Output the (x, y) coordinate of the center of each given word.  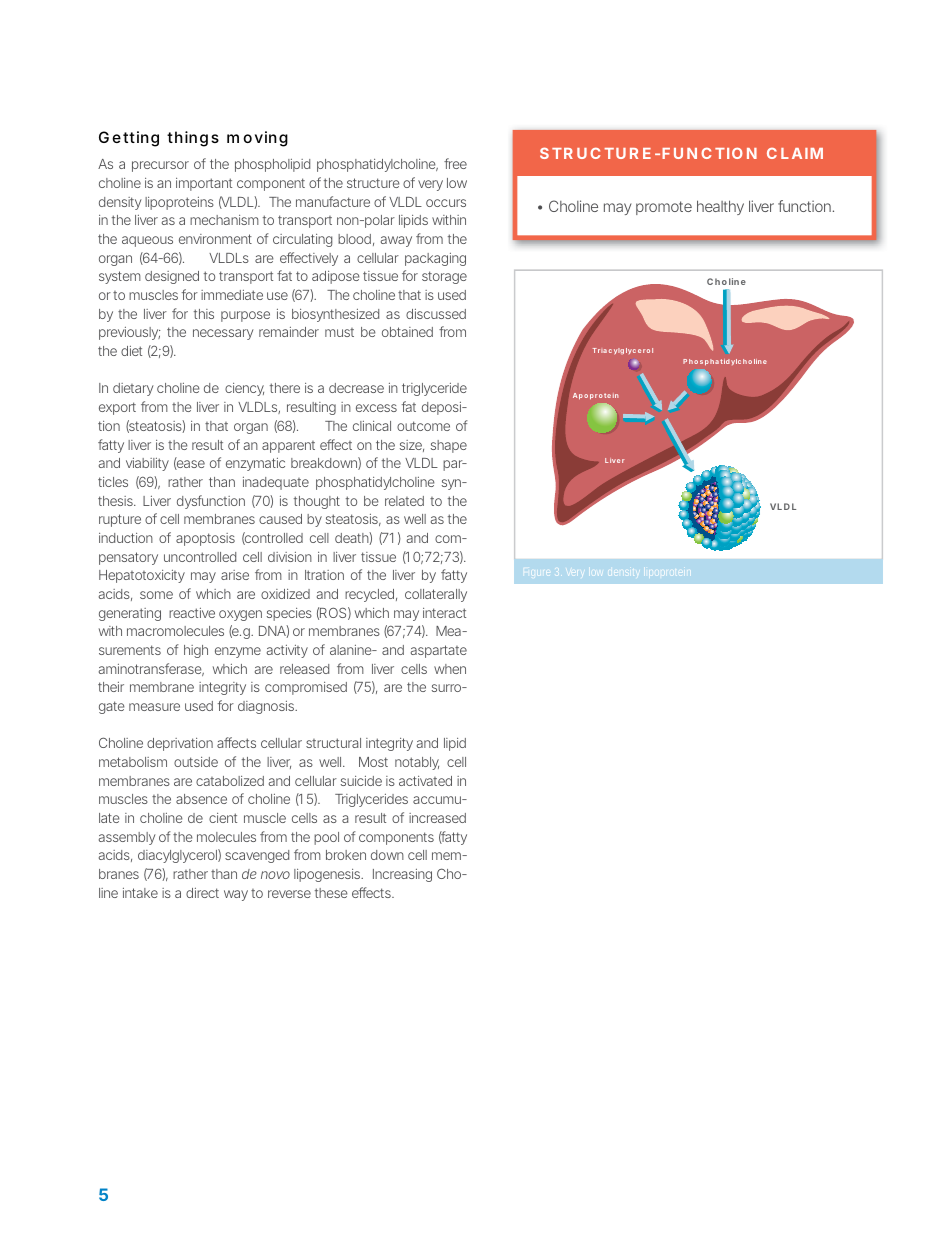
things (193, 139)
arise (235, 575)
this (204, 314)
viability (147, 464)
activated (425, 781)
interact (444, 613)
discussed (436, 314)
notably (417, 763)
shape (449, 446)
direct (202, 893)
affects (236, 742)
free (455, 163)
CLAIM (795, 153)
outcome (423, 426)
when (450, 669)
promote (664, 208)
